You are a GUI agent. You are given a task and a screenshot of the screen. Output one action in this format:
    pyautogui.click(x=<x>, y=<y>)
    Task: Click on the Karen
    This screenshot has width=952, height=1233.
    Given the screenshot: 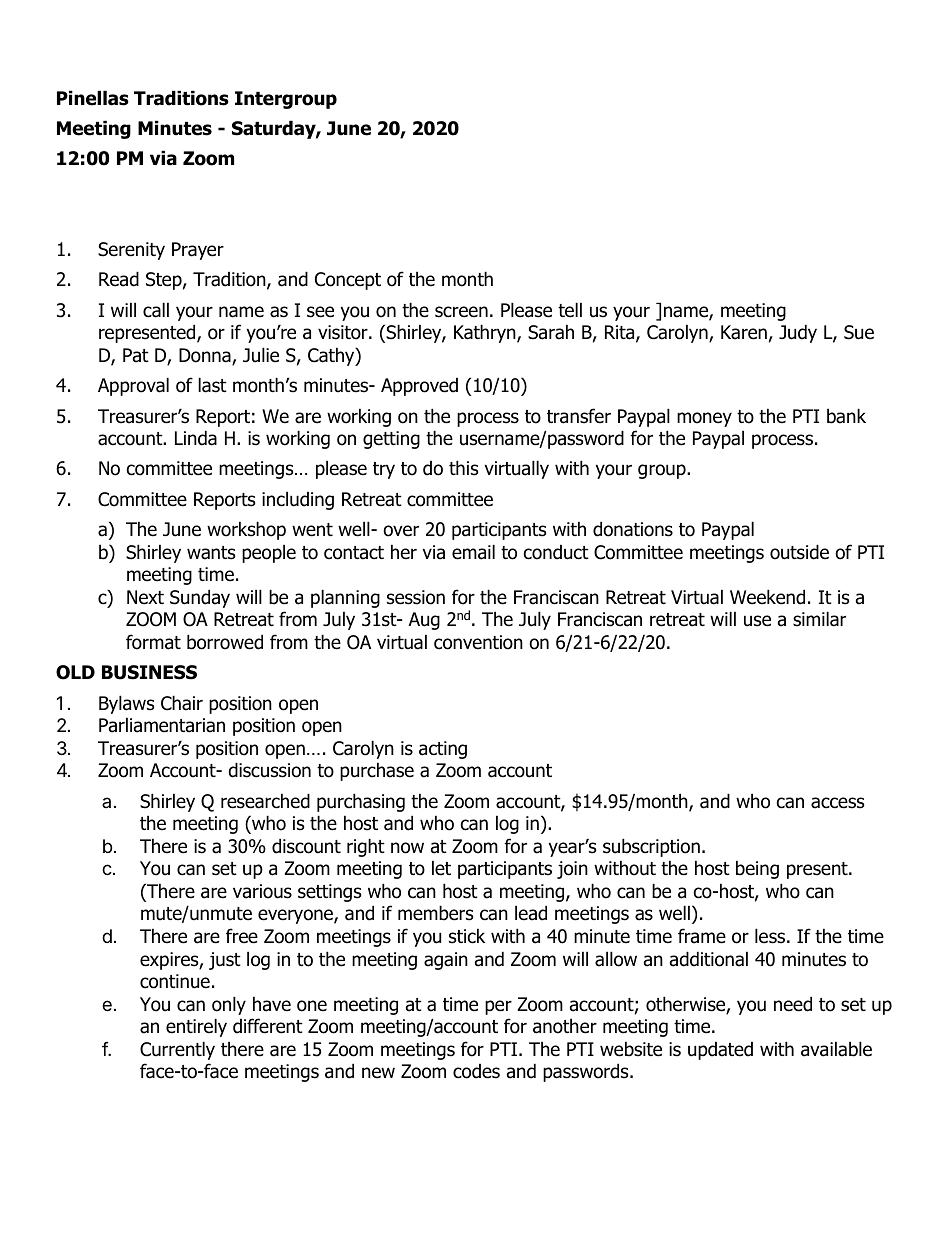 What is the action you would take?
    pyautogui.click(x=744, y=332)
